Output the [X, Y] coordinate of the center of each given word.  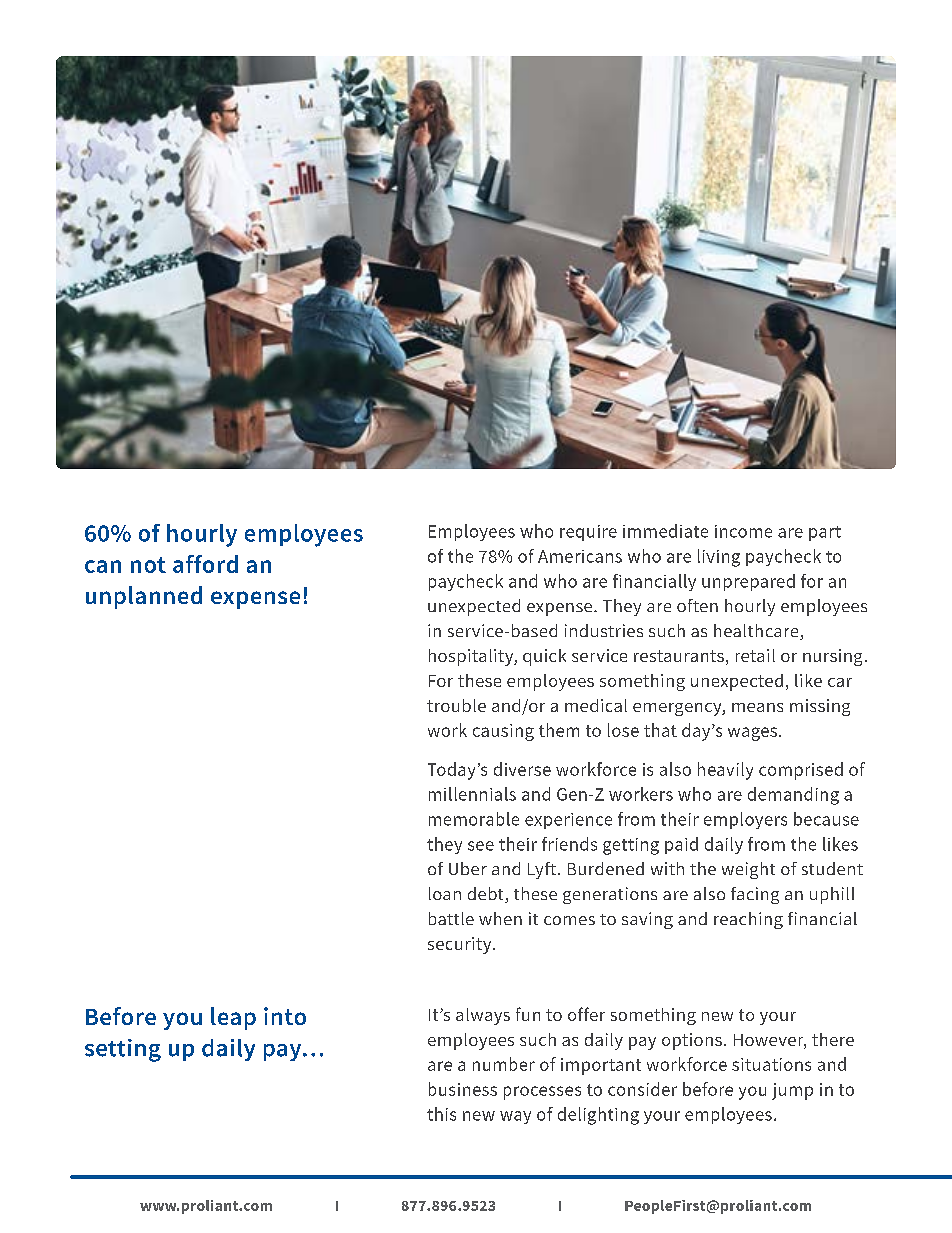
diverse [522, 769]
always [483, 1016]
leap [233, 1018]
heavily [725, 771]
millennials [472, 794]
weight [748, 870]
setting [123, 1050]
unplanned [144, 597]
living [719, 558]
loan [445, 893]
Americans [580, 556]
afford [205, 564]
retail [755, 655]
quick [544, 657]
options [692, 1041]
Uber [468, 868]
